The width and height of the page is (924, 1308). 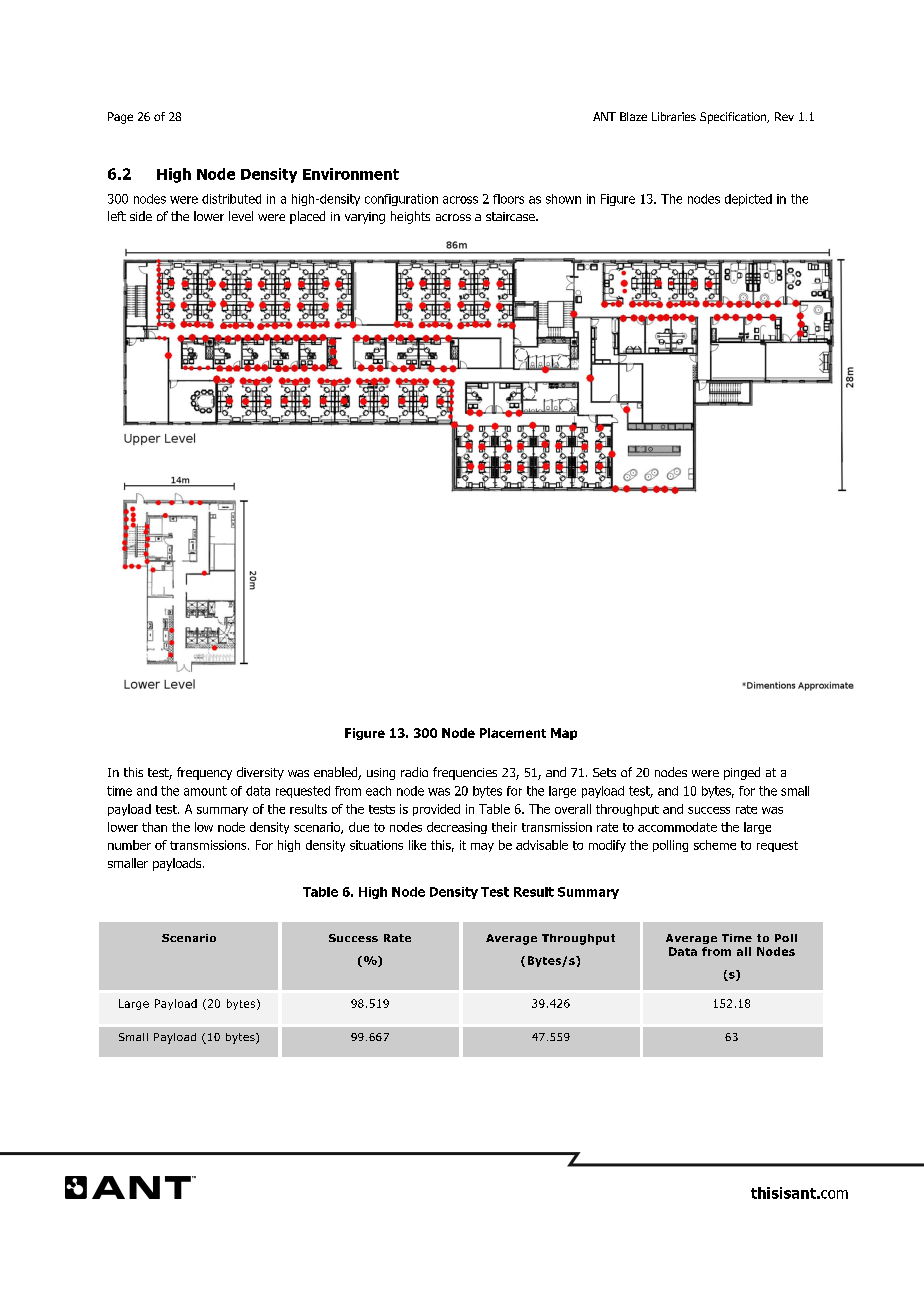 What do you see at coordinates (154, 827) in the page?
I see `than` at bounding box center [154, 827].
